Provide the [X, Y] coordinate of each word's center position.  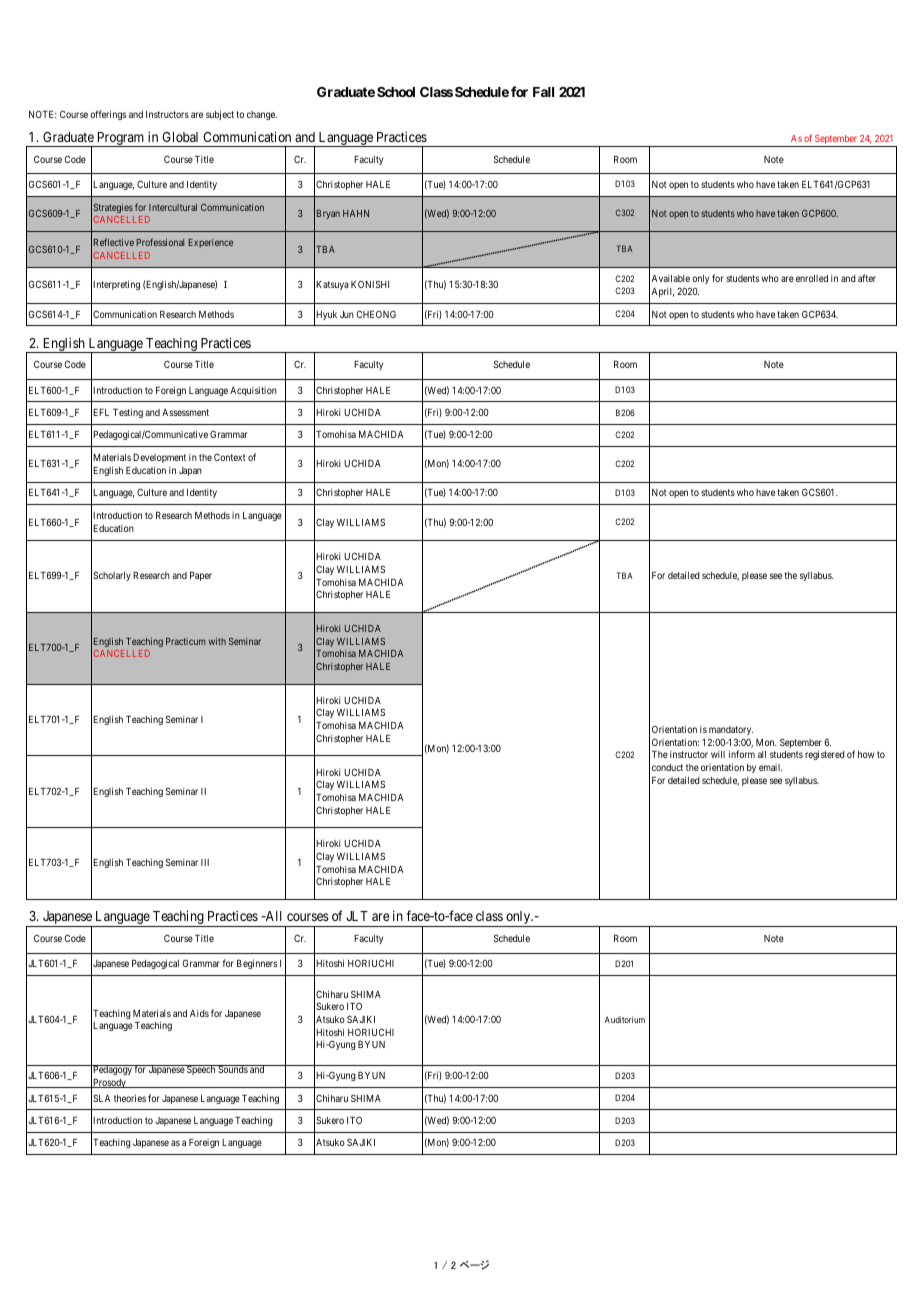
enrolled [812, 278]
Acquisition [253, 391]
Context [230, 457]
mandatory [731, 730]
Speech [201, 1070]
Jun [347, 314]
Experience [211, 243]
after [867, 278]
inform [742, 754]
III [205, 862]
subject [220, 115]
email [771, 767]
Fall [543, 92]
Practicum [185, 641]
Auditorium [625, 1019]
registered [825, 755]
